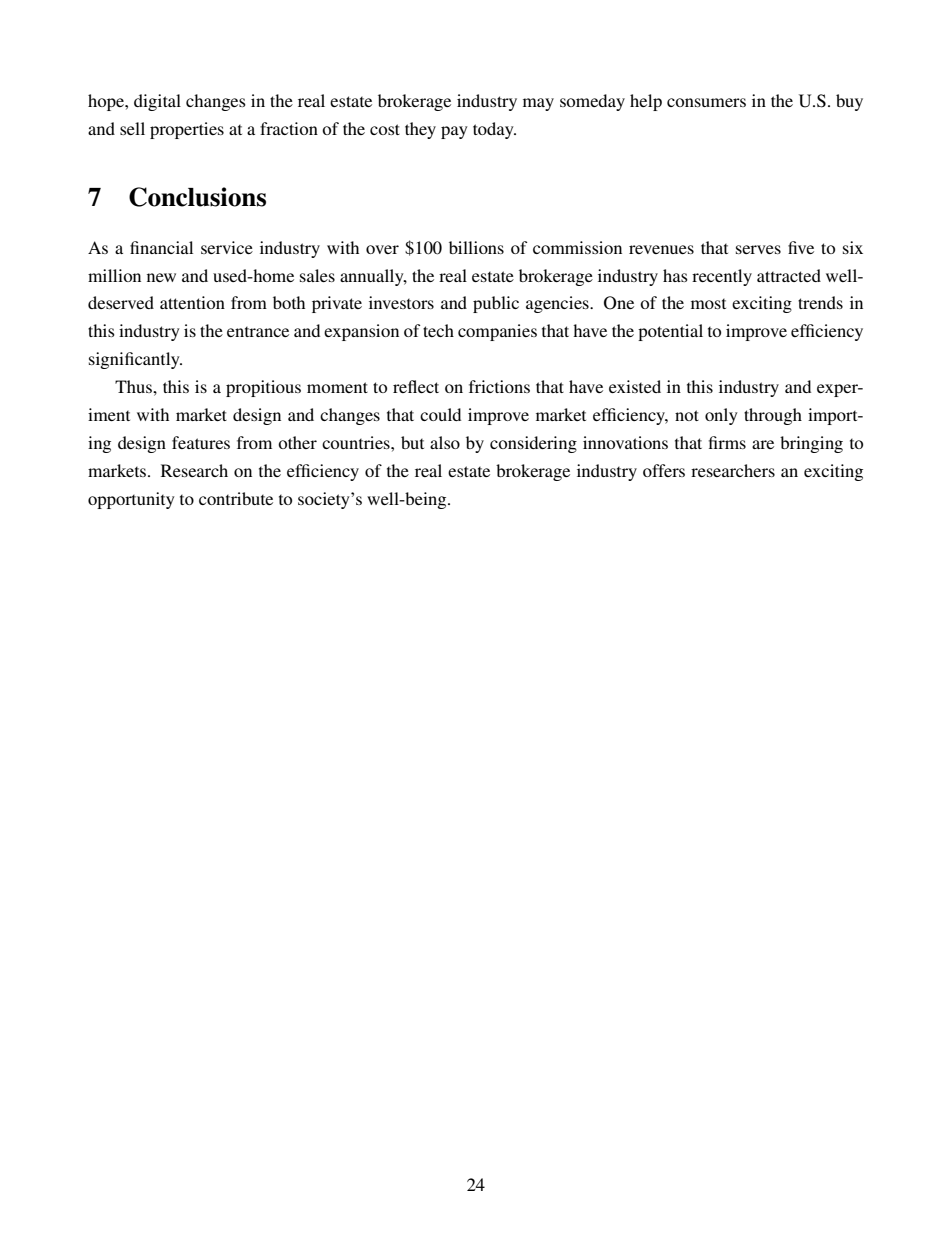 The width and height of the document is (952, 1233). Describe the element at coordinates (134, 386) in the document. I see `Thus` at that location.
